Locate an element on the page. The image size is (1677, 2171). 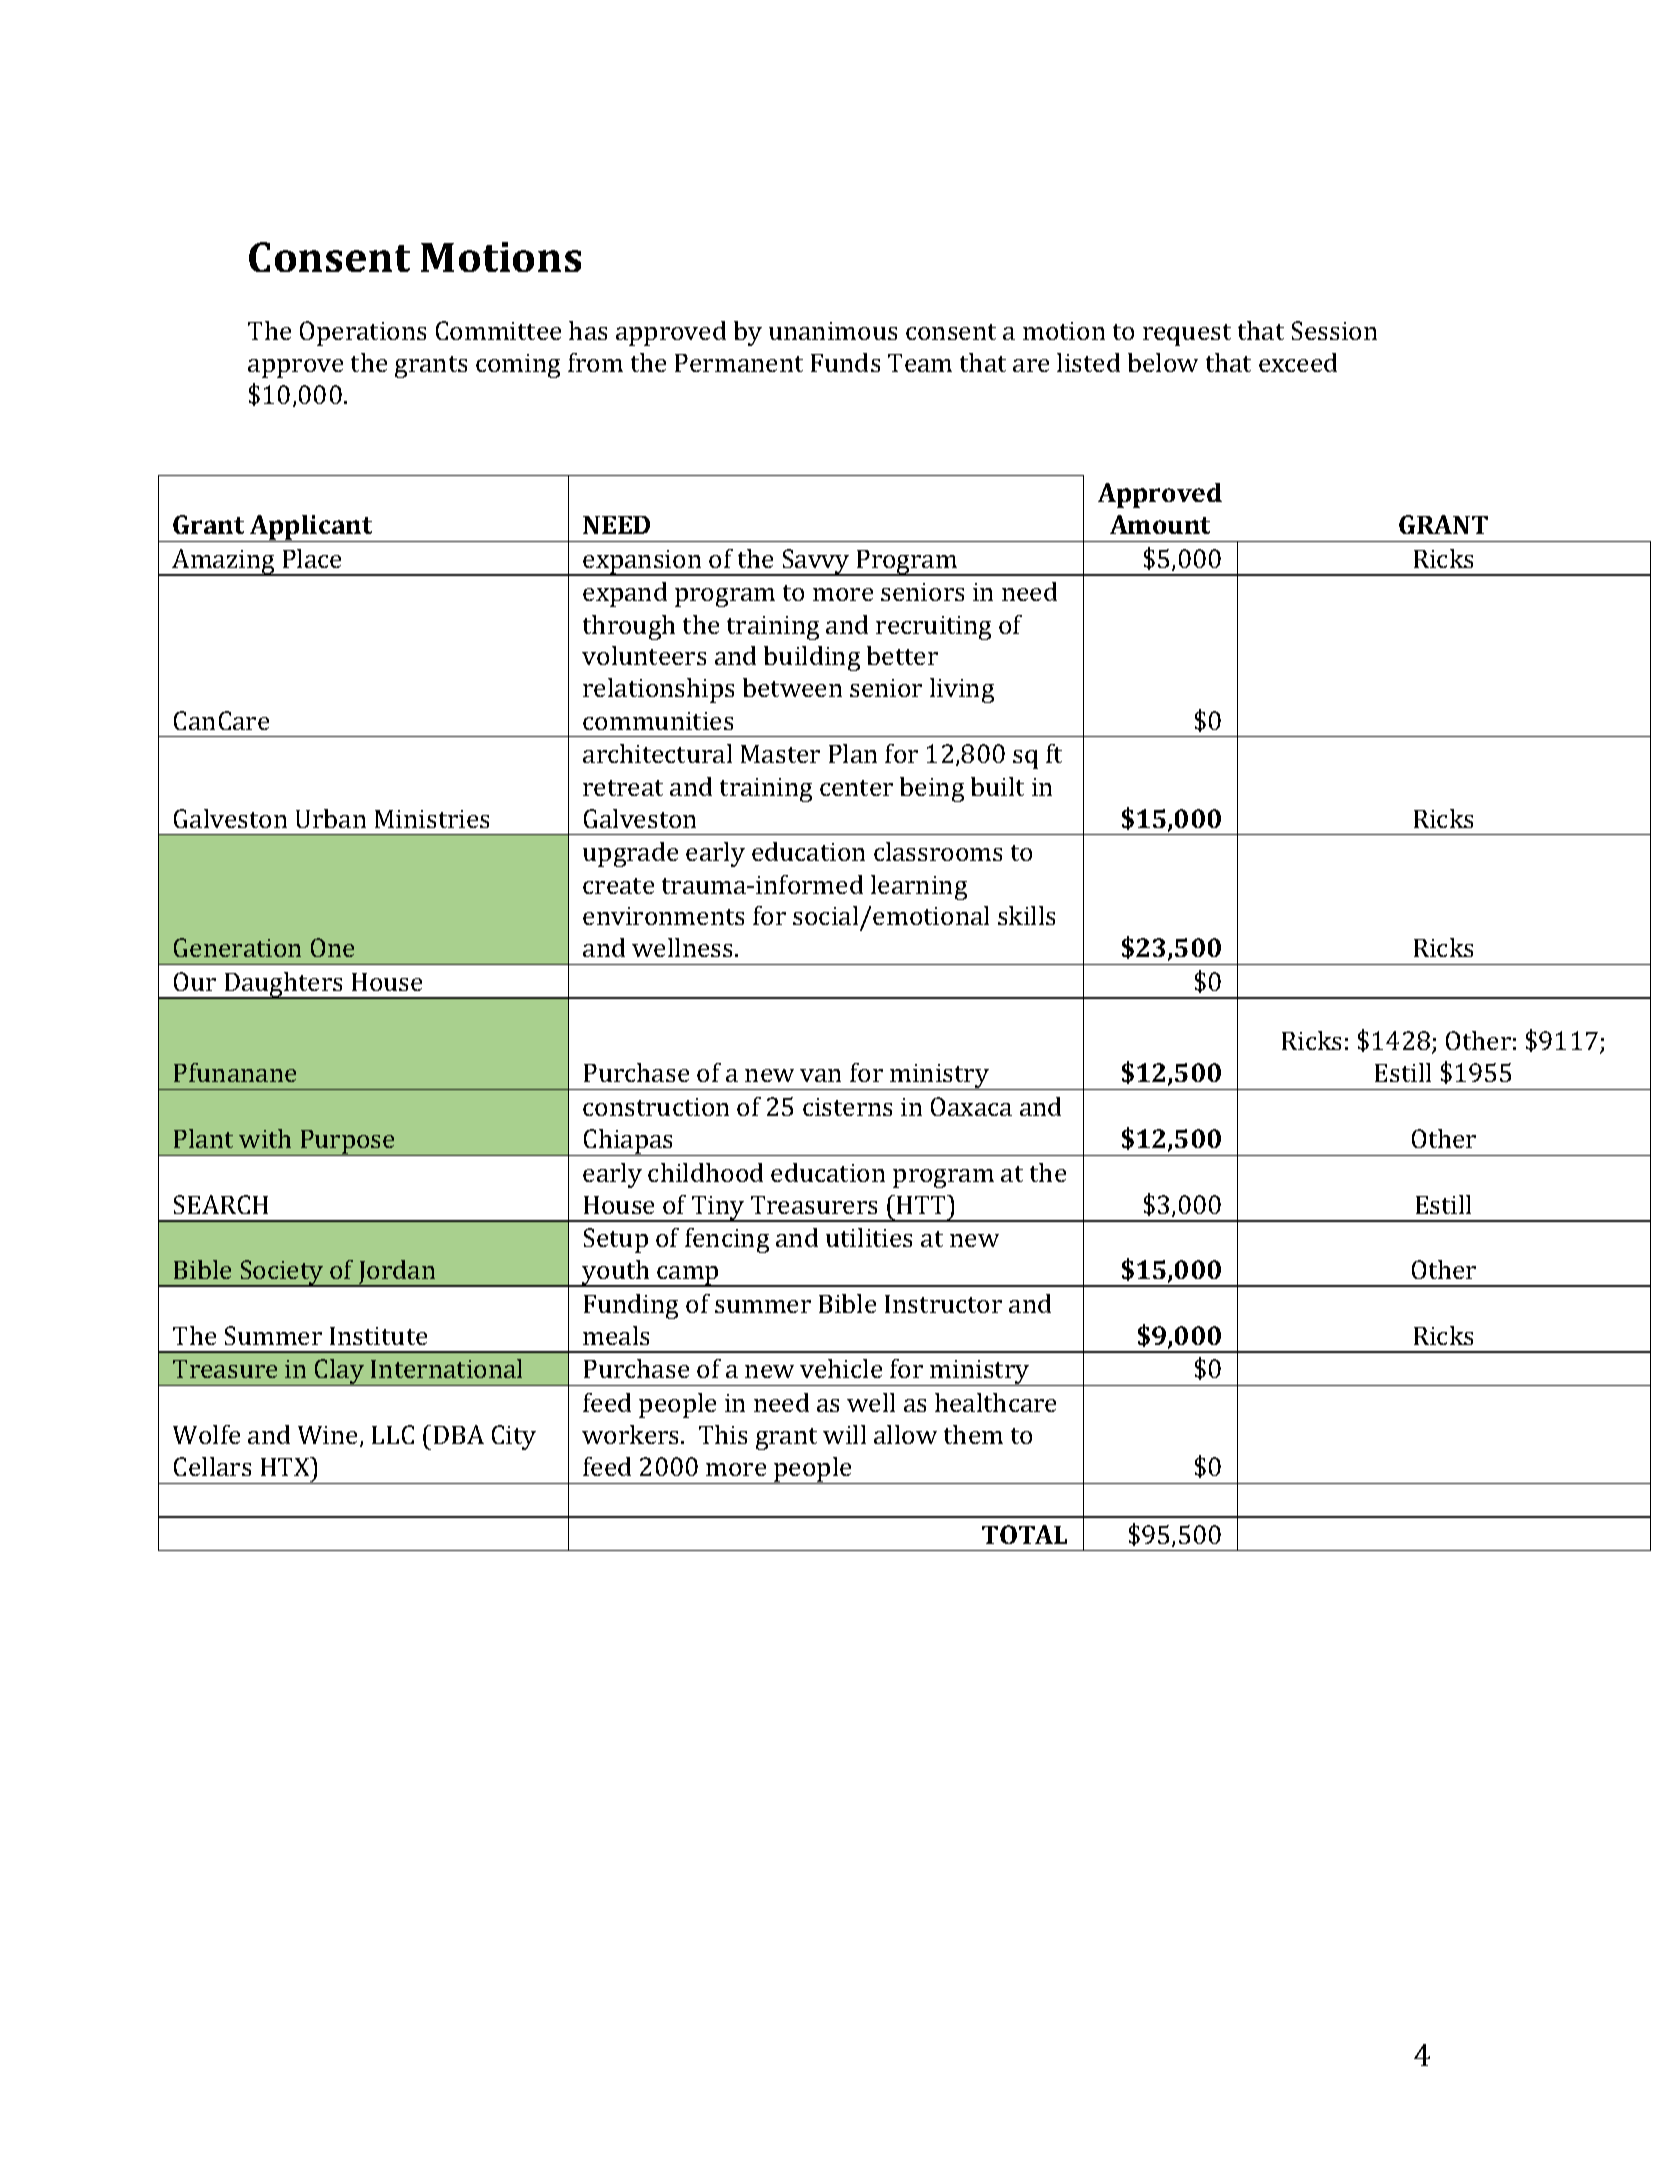
Urban is located at coordinates (331, 818).
